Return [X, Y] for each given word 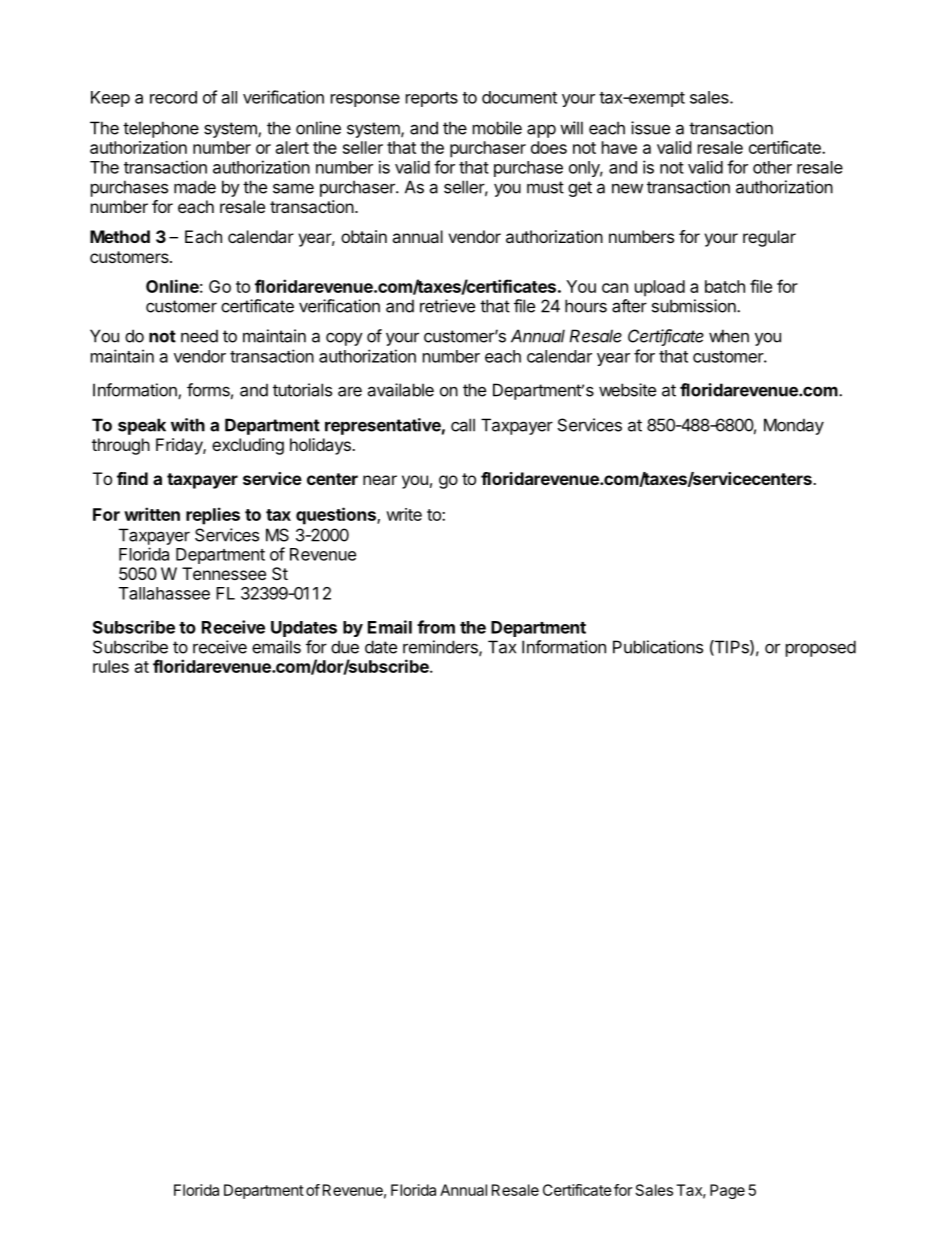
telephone [161, 129]
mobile [497, 128]
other [772, 167]
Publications [658, 647]
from [436, 627]
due [345, 647]
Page [727, 1191]
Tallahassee [164, 593]
